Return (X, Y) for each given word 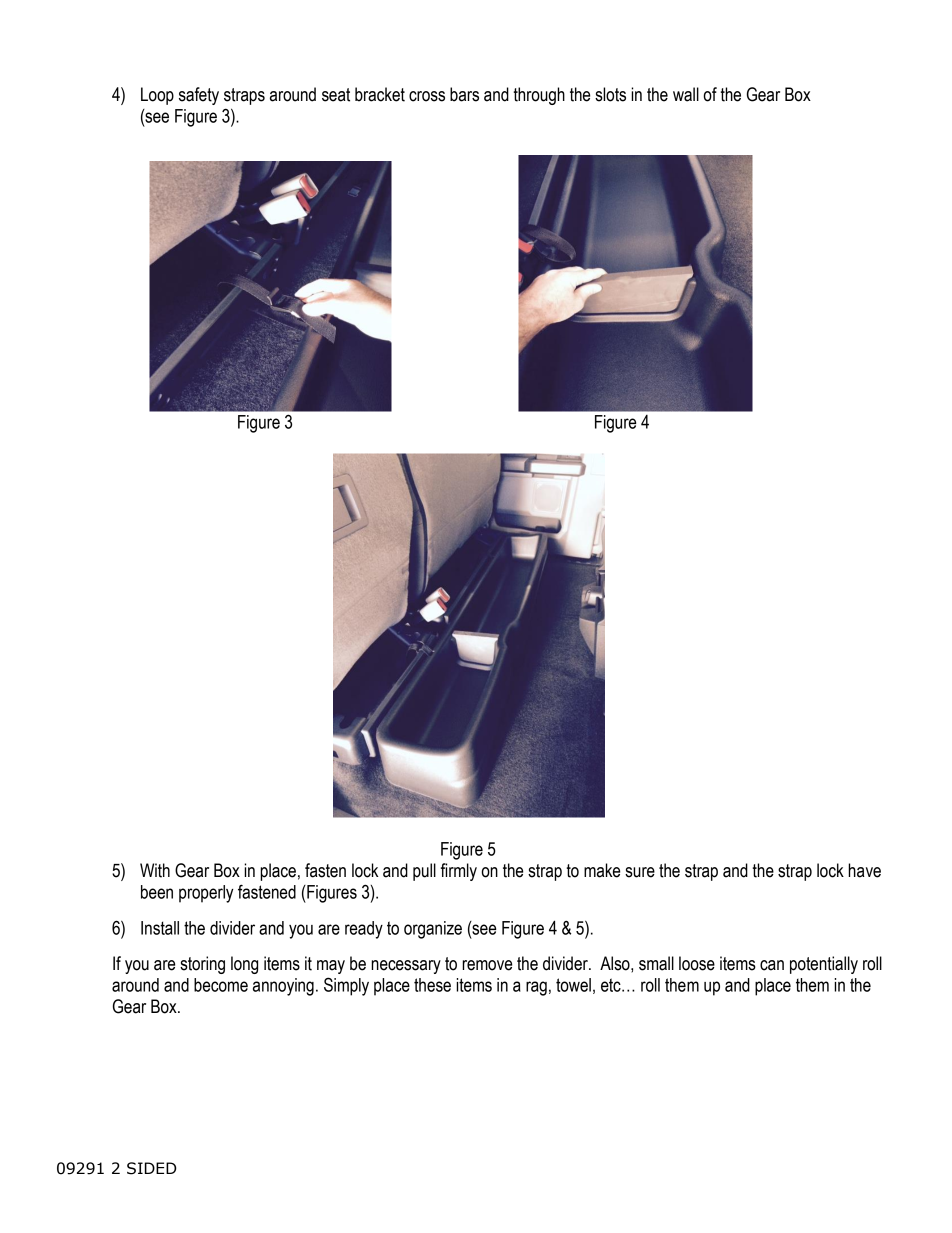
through (539, 96)
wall (686, 94)
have (864, 870)
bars (464, 94)
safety (199, 96)
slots (610, 94)
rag (536, 988)
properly (206, 894)
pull (424, 872)
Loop (157, 96)
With (155, 870)
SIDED (152, 1168)
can (772, 965)
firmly (459, 872)
